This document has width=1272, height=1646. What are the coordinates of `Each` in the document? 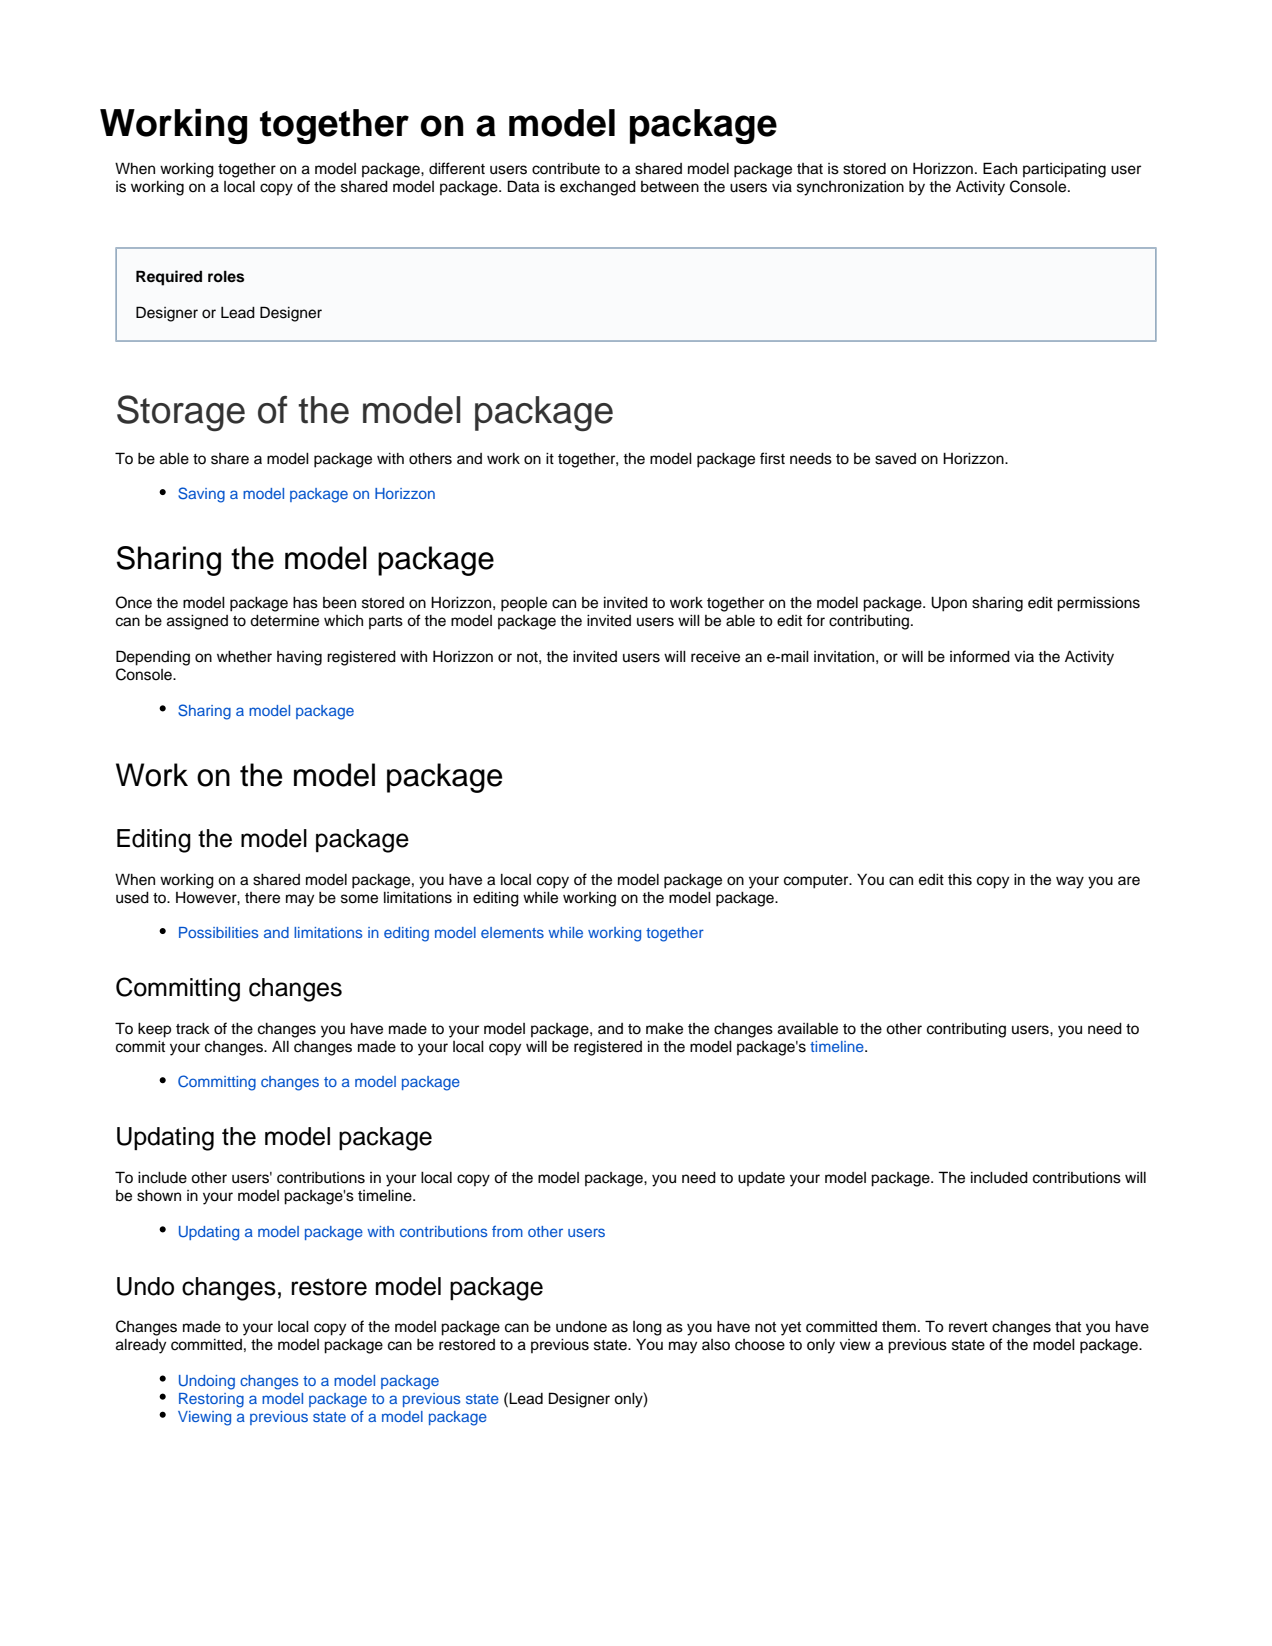 It's located at (1000, 168).
